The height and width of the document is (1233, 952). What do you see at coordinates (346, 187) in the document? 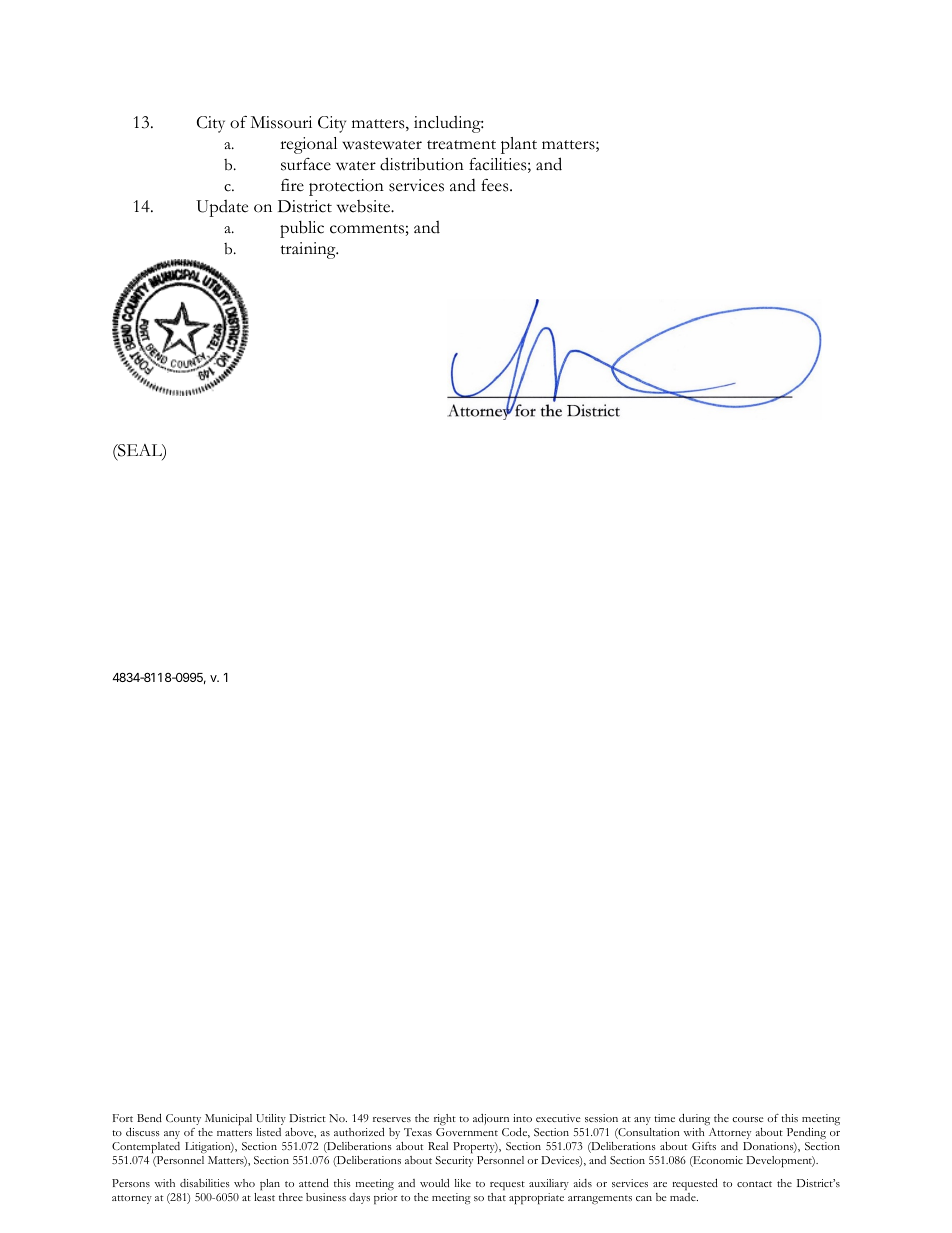
I see `protection` at bounding box center [346, 187].
